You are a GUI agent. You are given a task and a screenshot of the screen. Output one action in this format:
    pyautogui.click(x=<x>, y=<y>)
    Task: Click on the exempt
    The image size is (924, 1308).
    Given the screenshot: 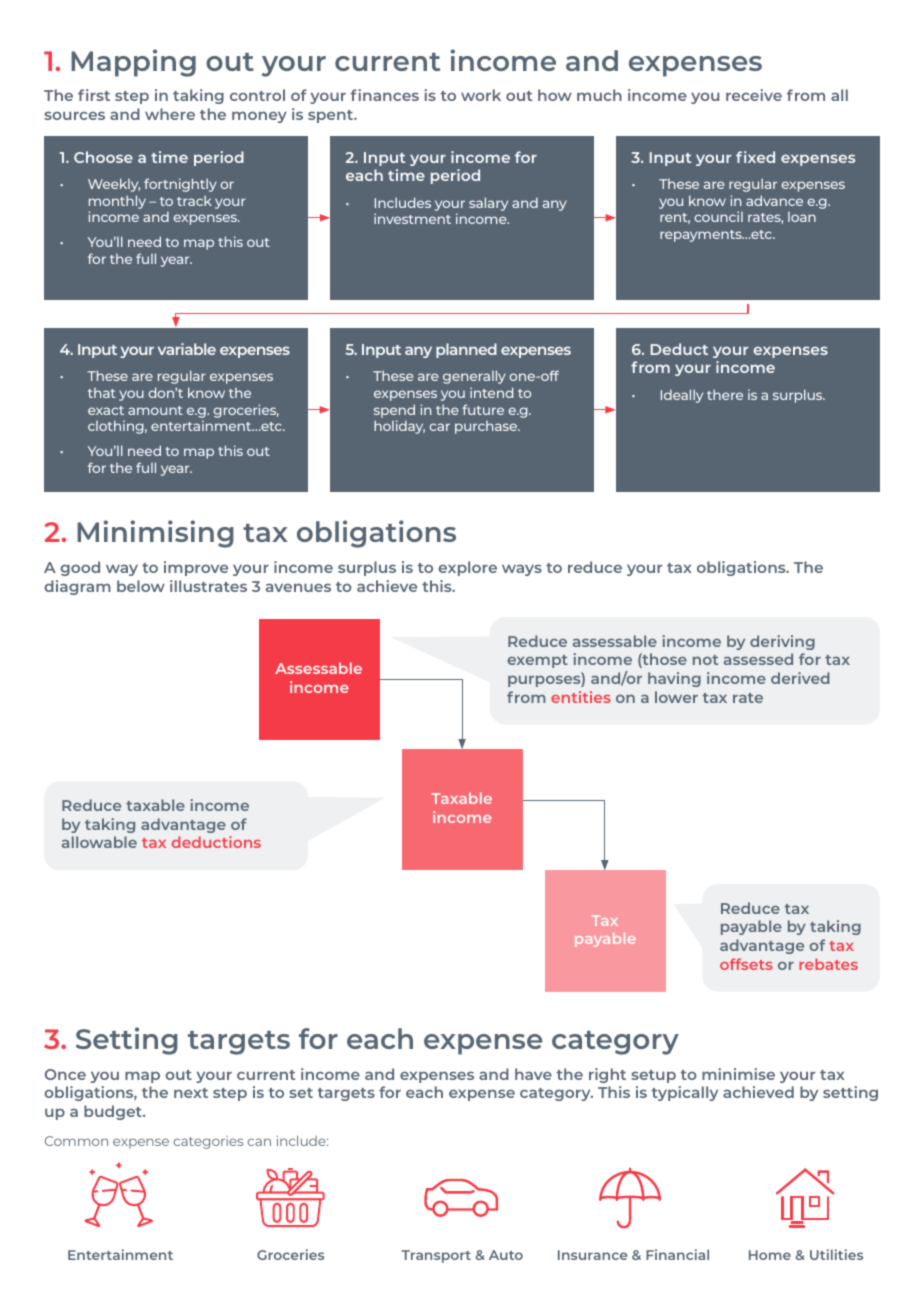 What is the action you would take?
    pyautogui.click(x=538, y=661)
